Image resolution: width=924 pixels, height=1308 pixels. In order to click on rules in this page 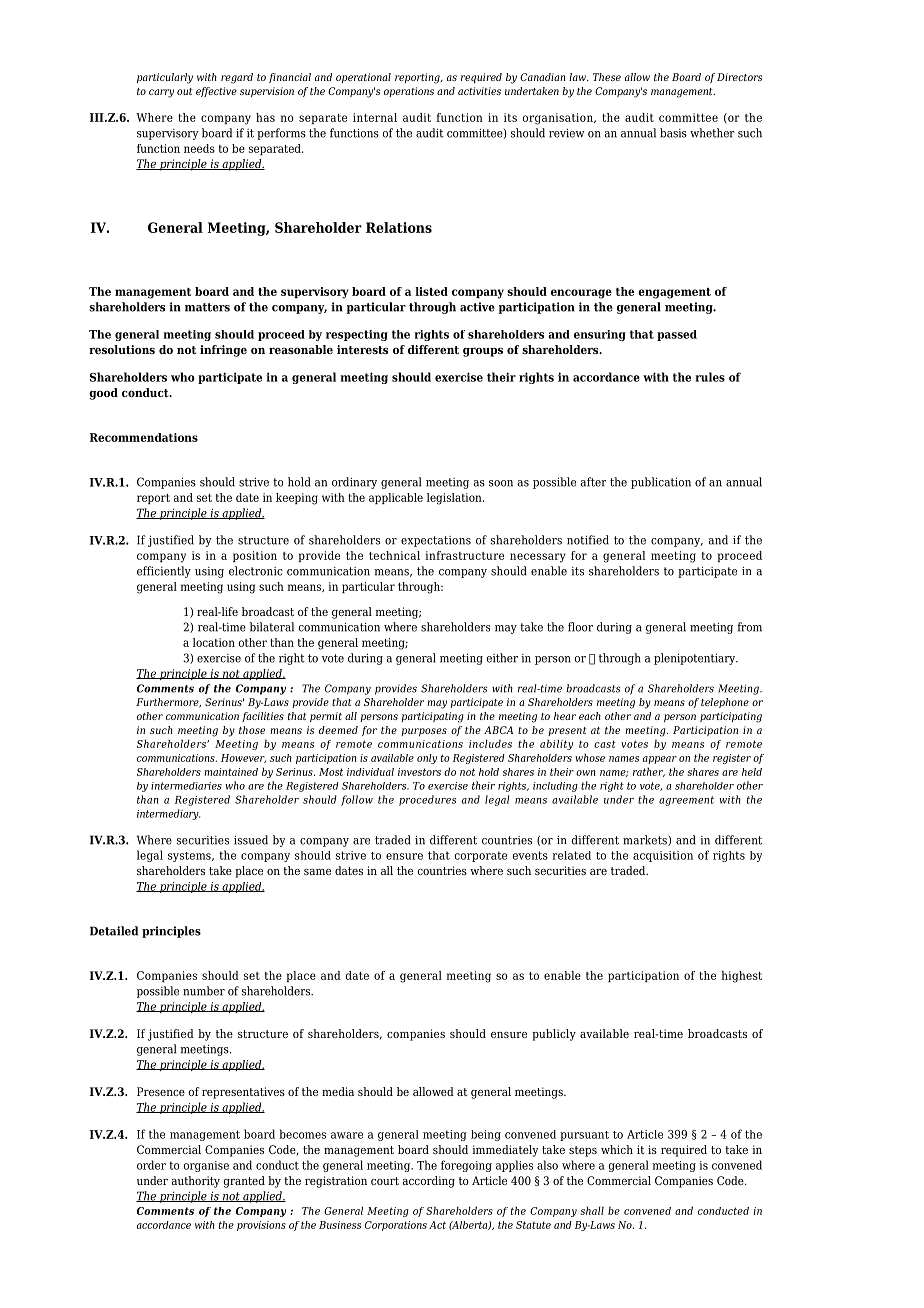, I will do `click(710, 377)`.
